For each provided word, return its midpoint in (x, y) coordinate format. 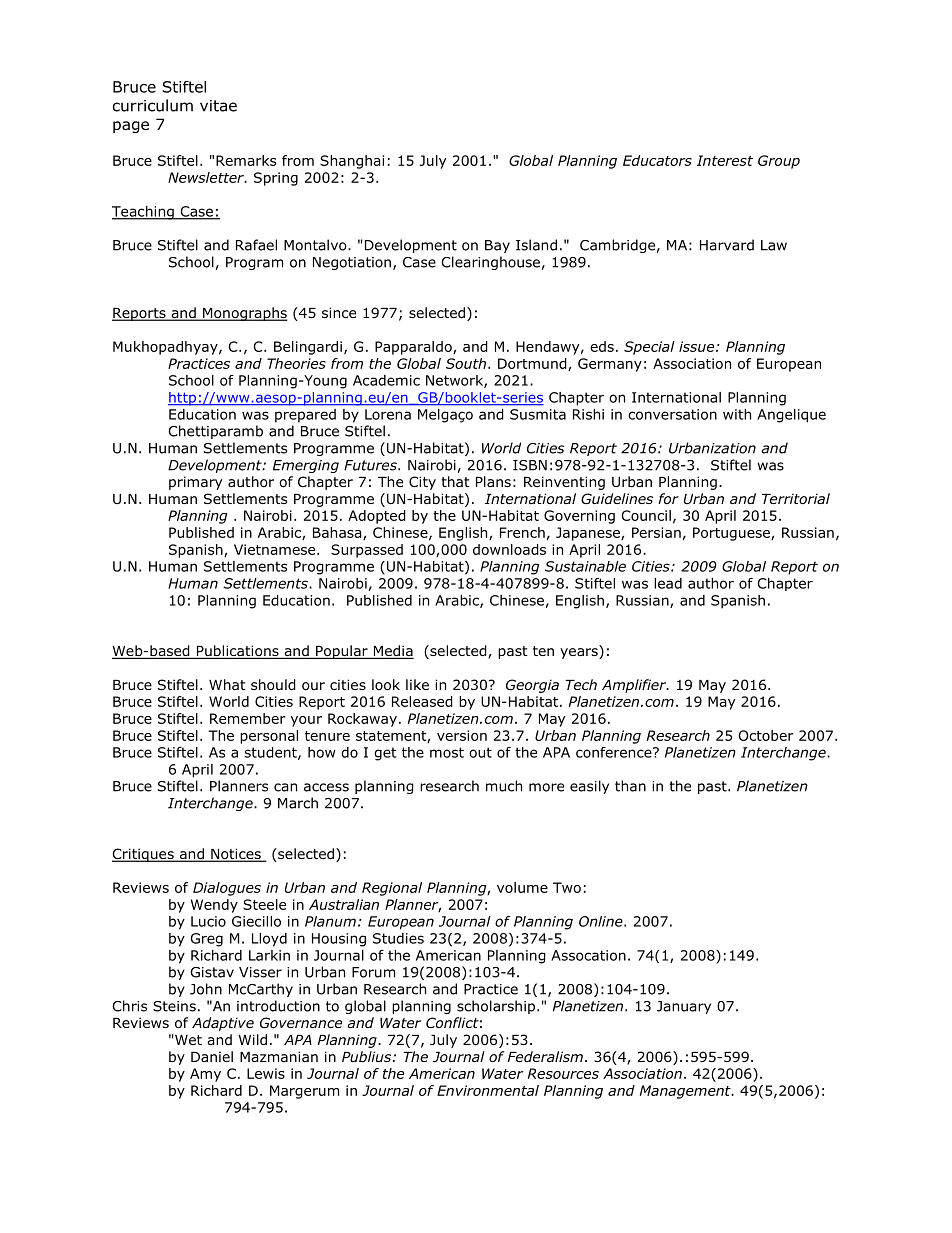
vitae (218, 106)
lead (668, 583)
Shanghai (352, 162)
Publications (237, 652)
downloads (509, 549)
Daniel (212, 1056)
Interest (725, 160)
